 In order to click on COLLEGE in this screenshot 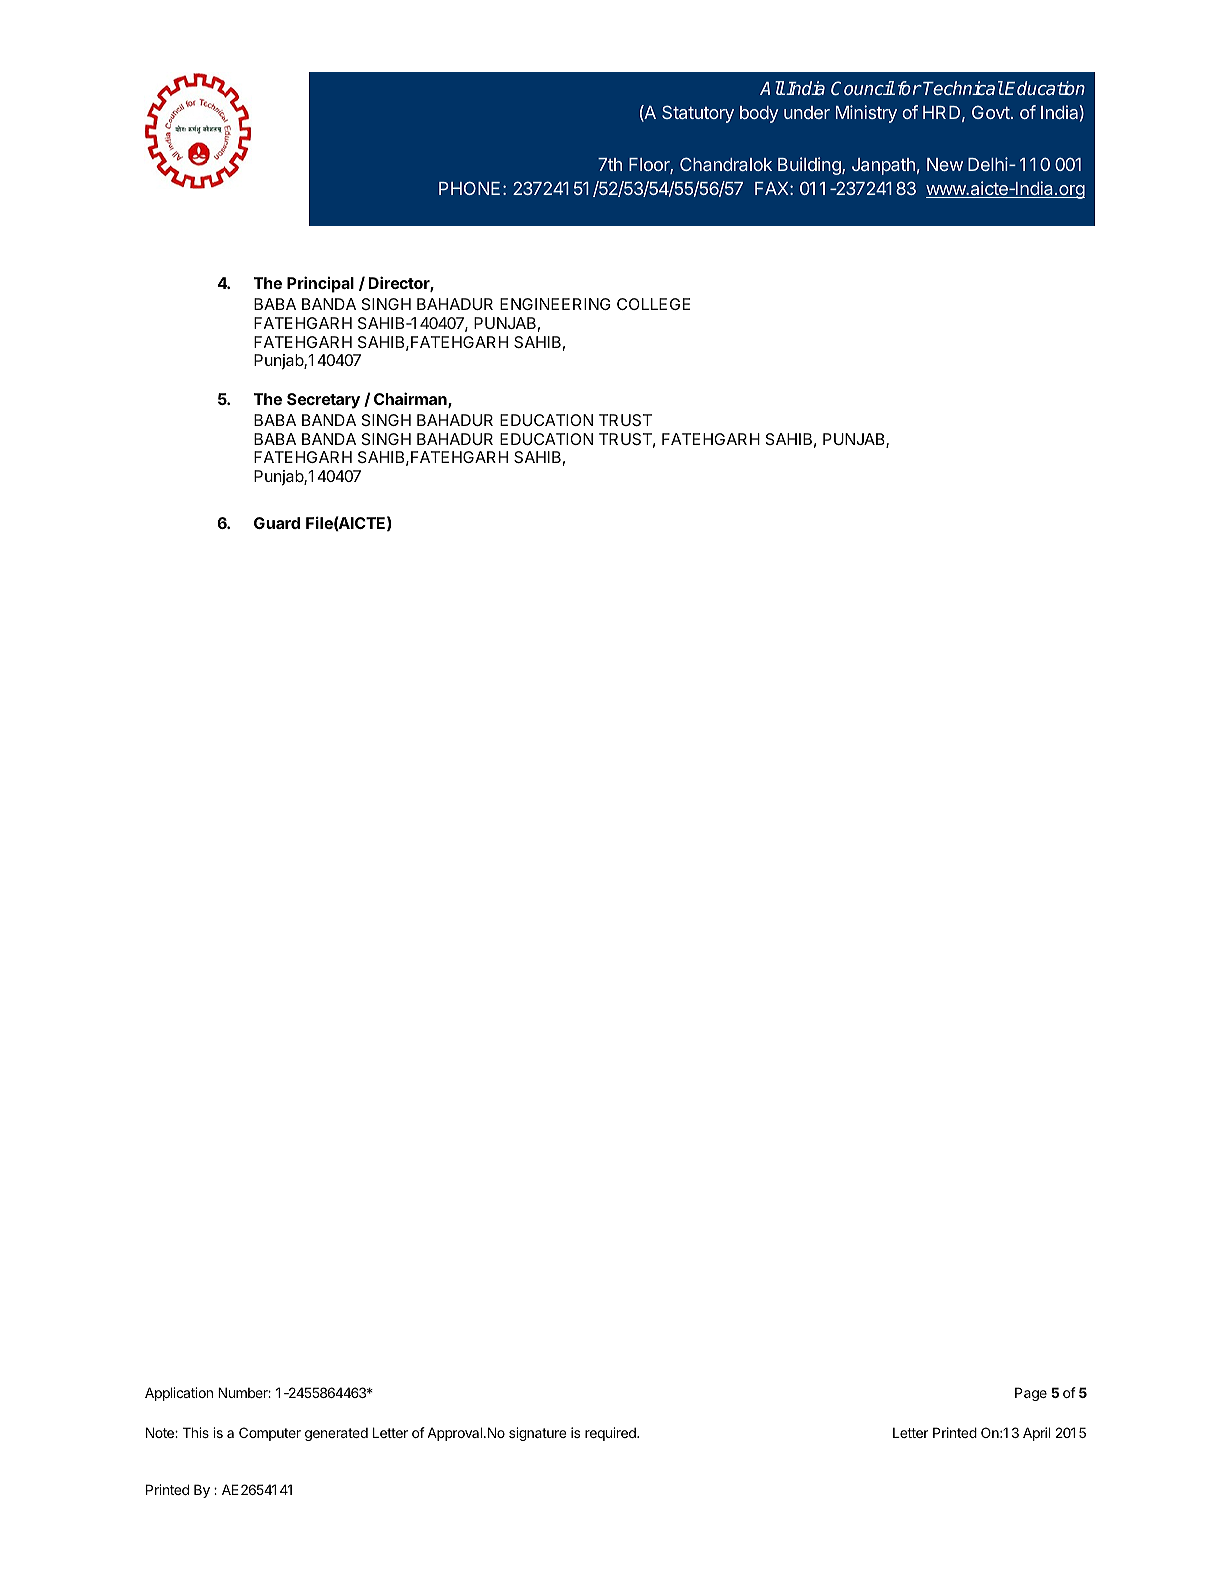, I will do `click(653, 304)`.
